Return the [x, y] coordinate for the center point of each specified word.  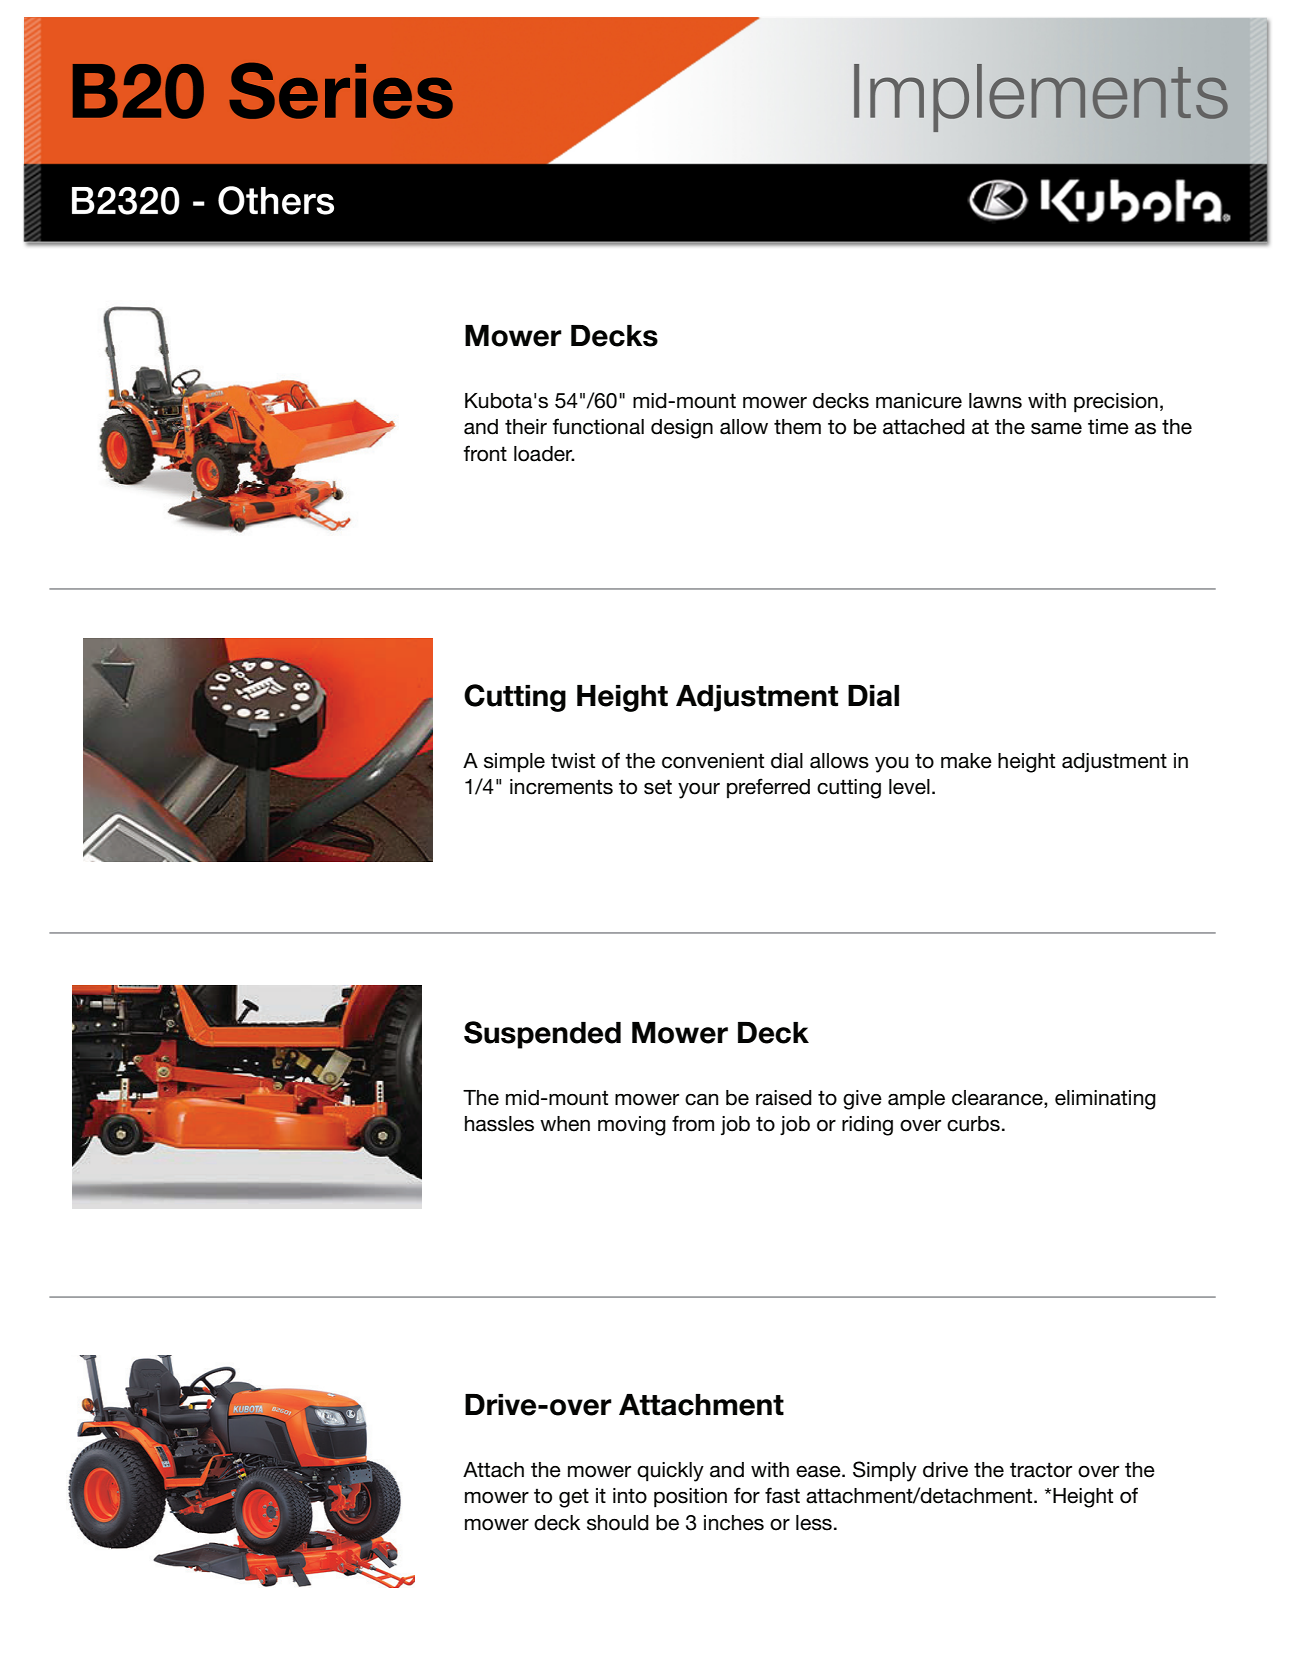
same [1056, 429]
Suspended [542, 1035]
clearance [998, 1098]
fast [782, 1495]
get [574, 1498]
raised [784, 1098]
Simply [885, 1471]
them [797, 427]
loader [544, 454]
